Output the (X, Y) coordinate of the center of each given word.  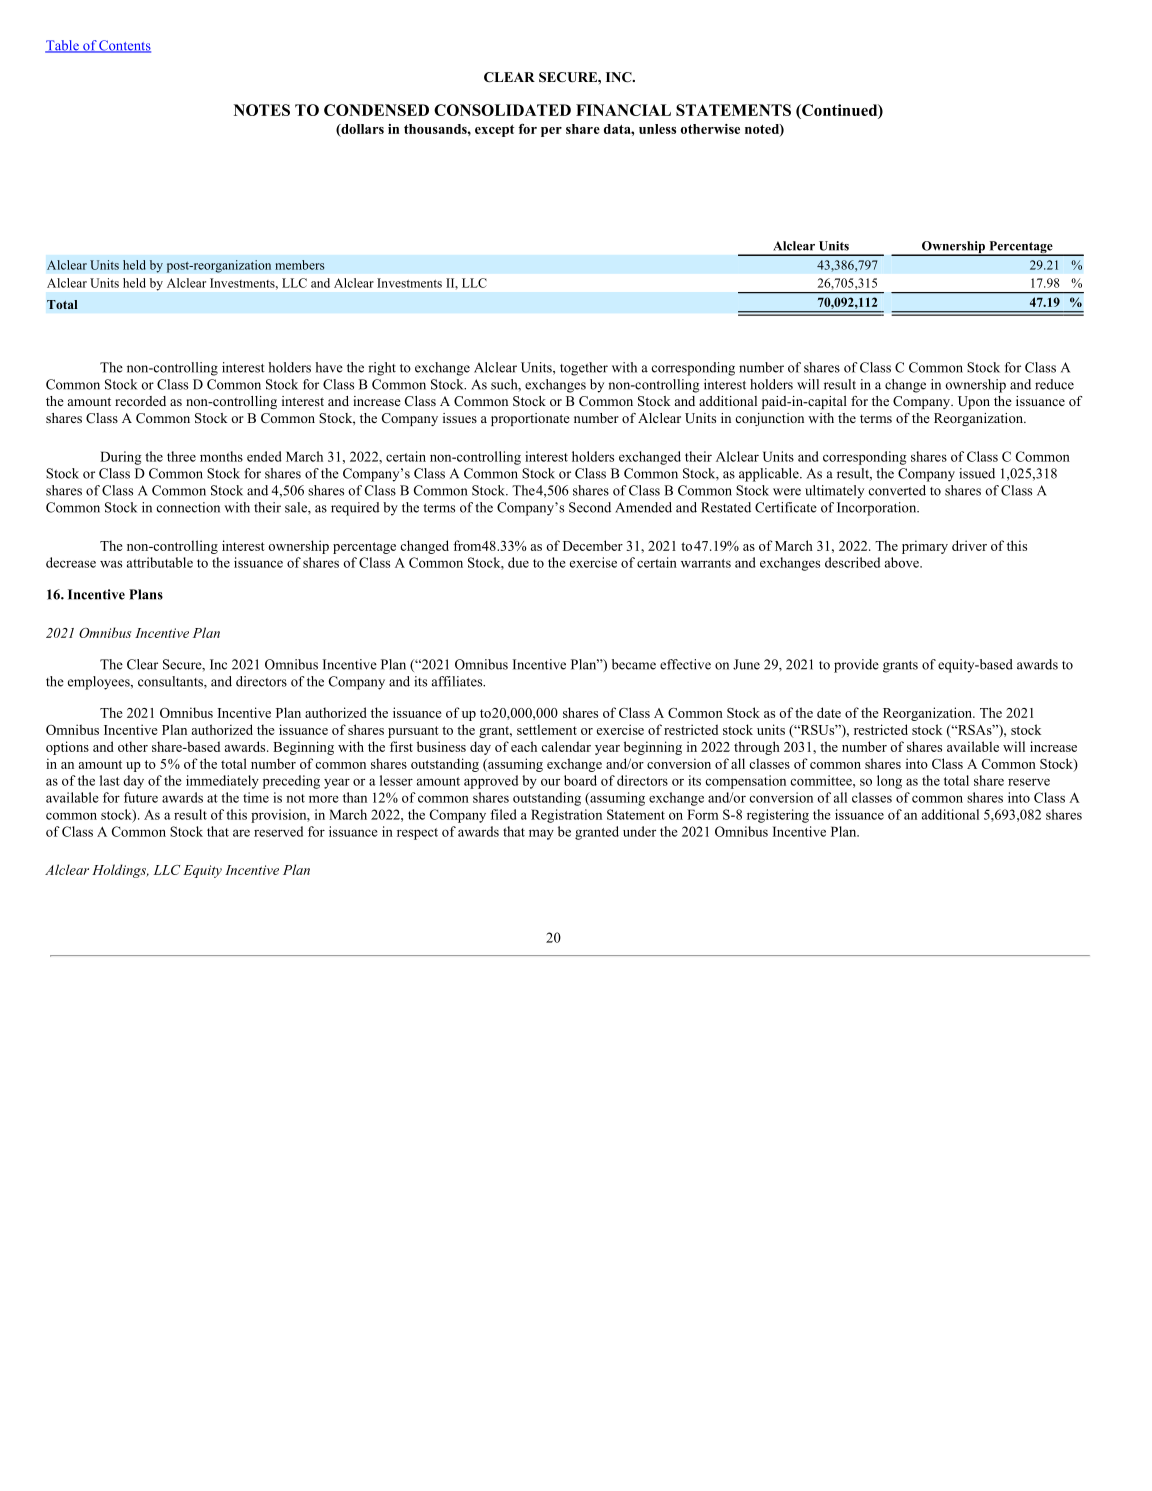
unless (657, 129)
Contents (124, 46)
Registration (566, 816)
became (634, 664)
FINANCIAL (623, 110)
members (299, 265)
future (141, 797)
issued (977, 473)
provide (856, 666)
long (889, 782)
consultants (171, 682)
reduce (1054, 384)
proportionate (530, 419)
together (584, 369)
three (181, 456)
